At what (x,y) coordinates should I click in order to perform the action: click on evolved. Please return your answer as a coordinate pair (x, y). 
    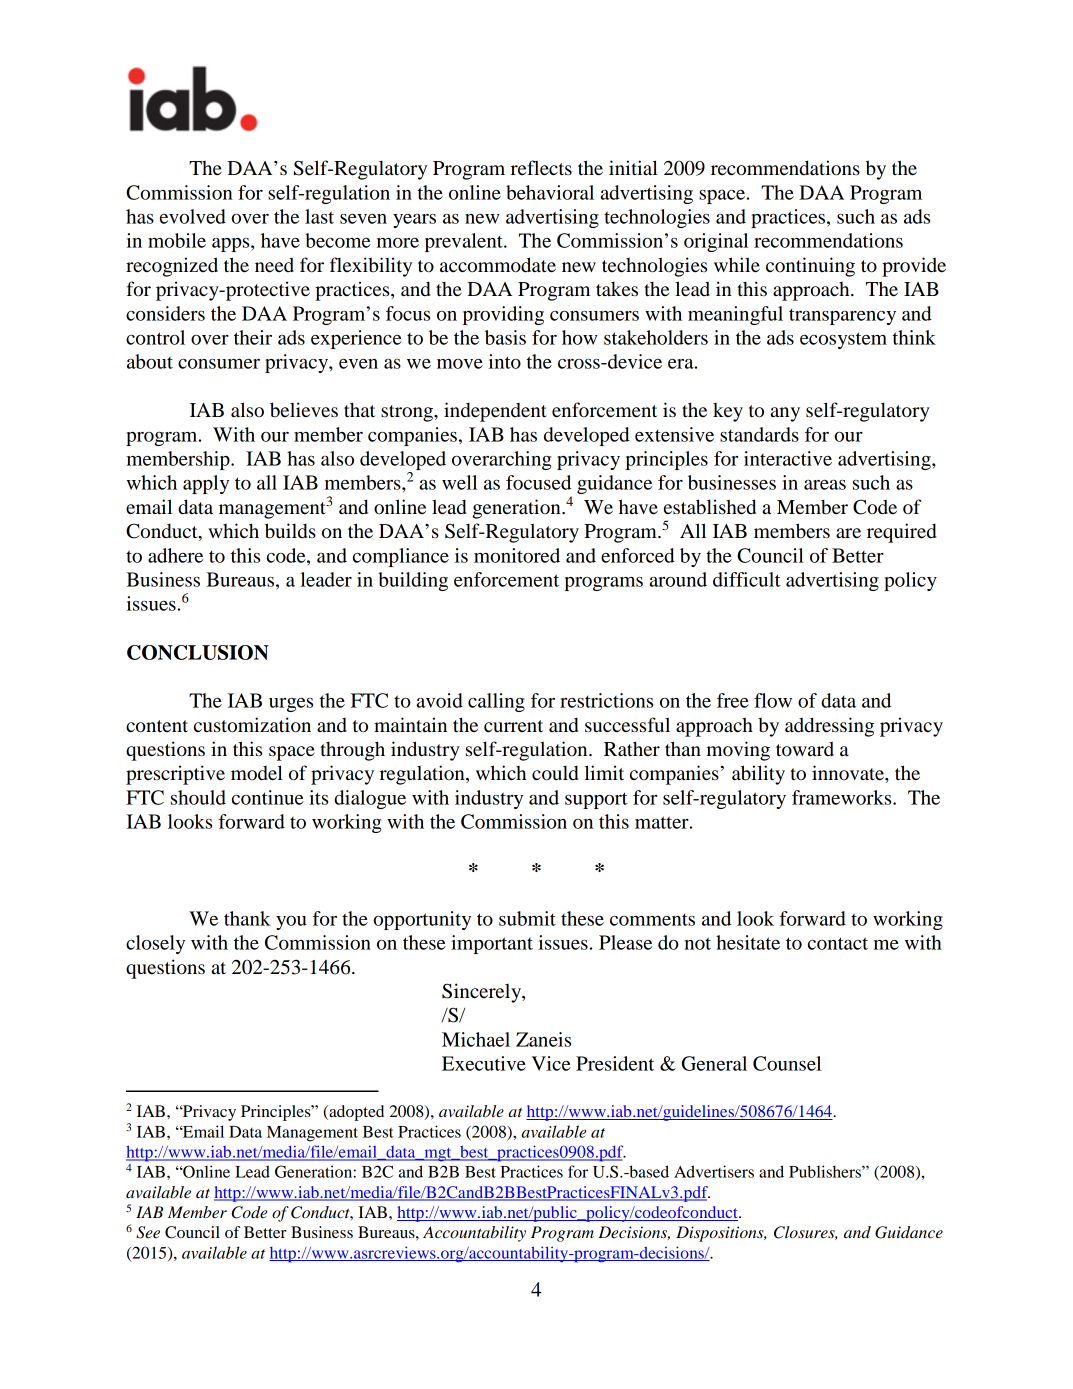
    Looking at the image, I should click on (193, 216).
